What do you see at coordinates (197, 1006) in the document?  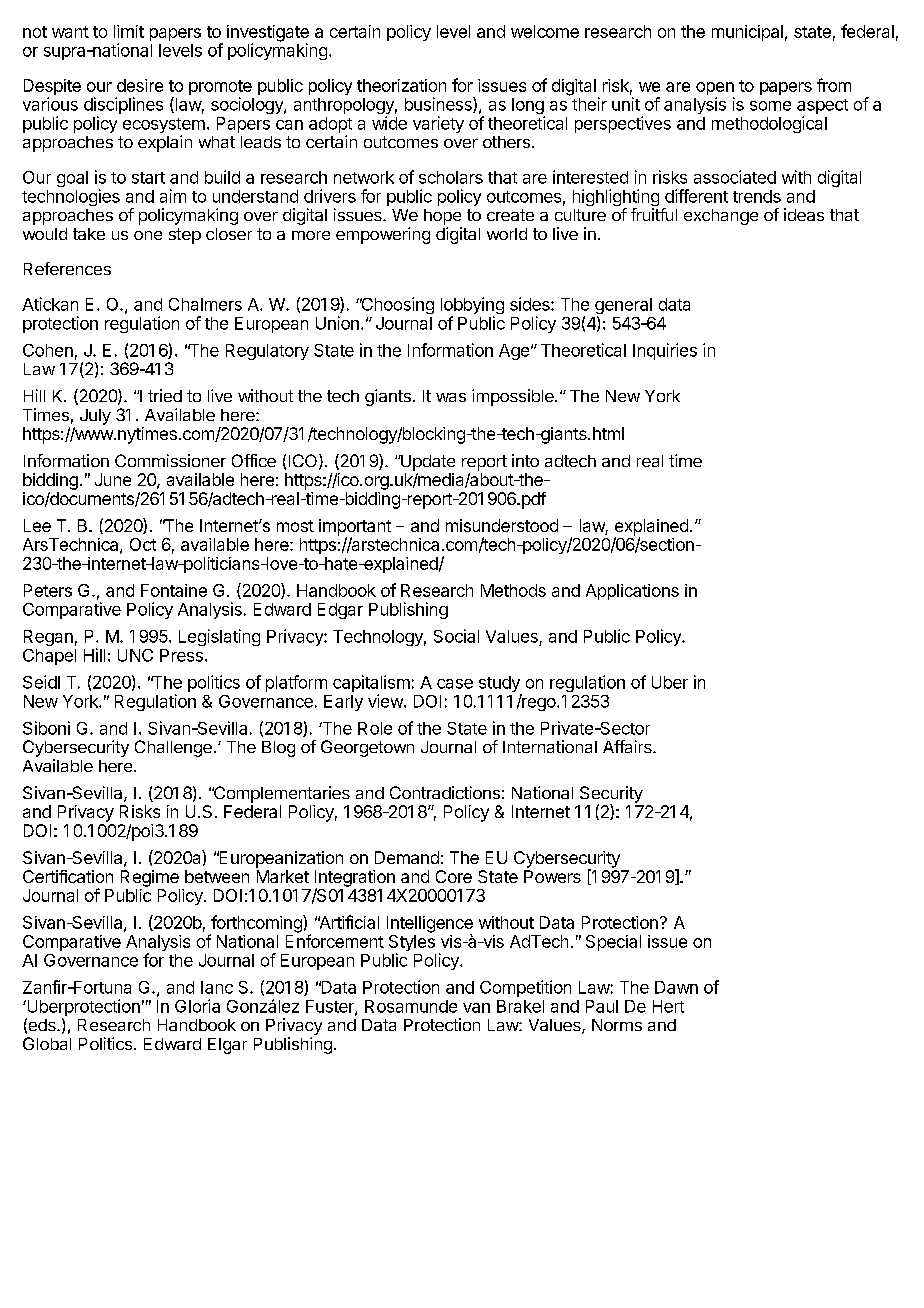 I see `Gloria` at bounding box center [197, 1006].
